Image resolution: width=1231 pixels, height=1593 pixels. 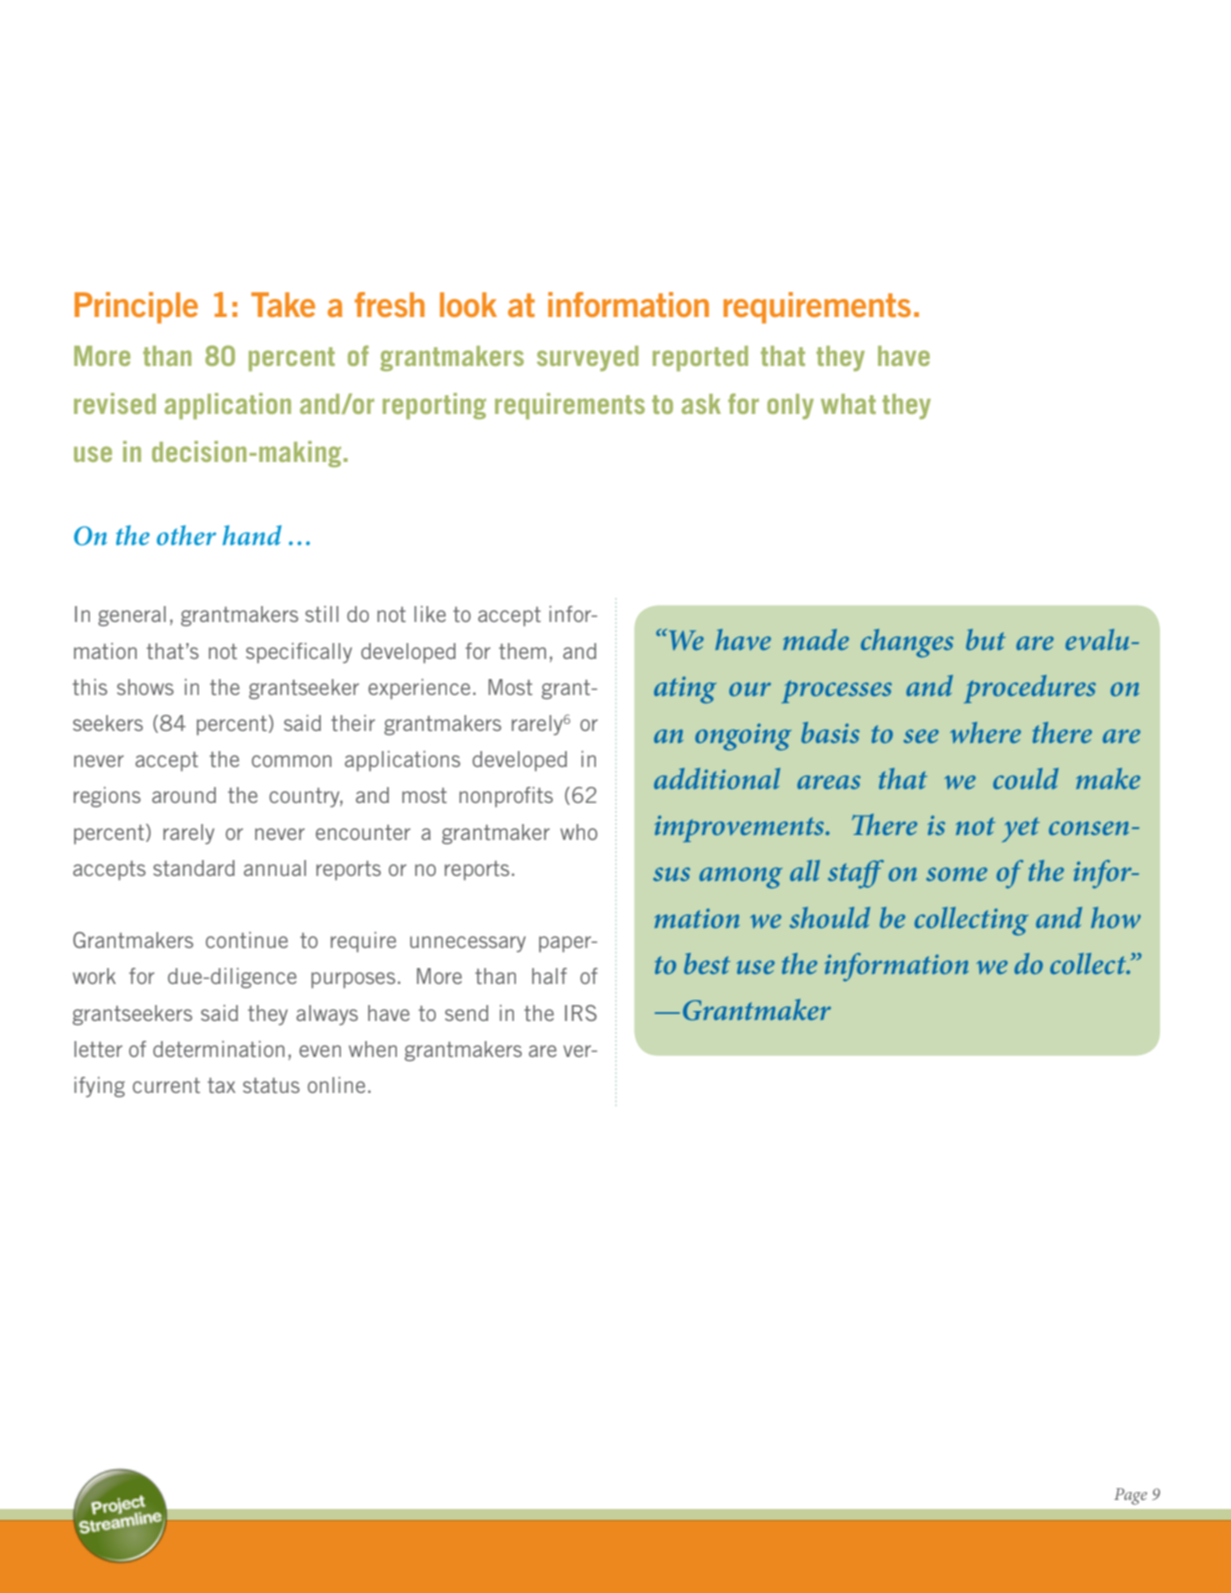 I want to click on tax, so click(x=222, y=1085).
